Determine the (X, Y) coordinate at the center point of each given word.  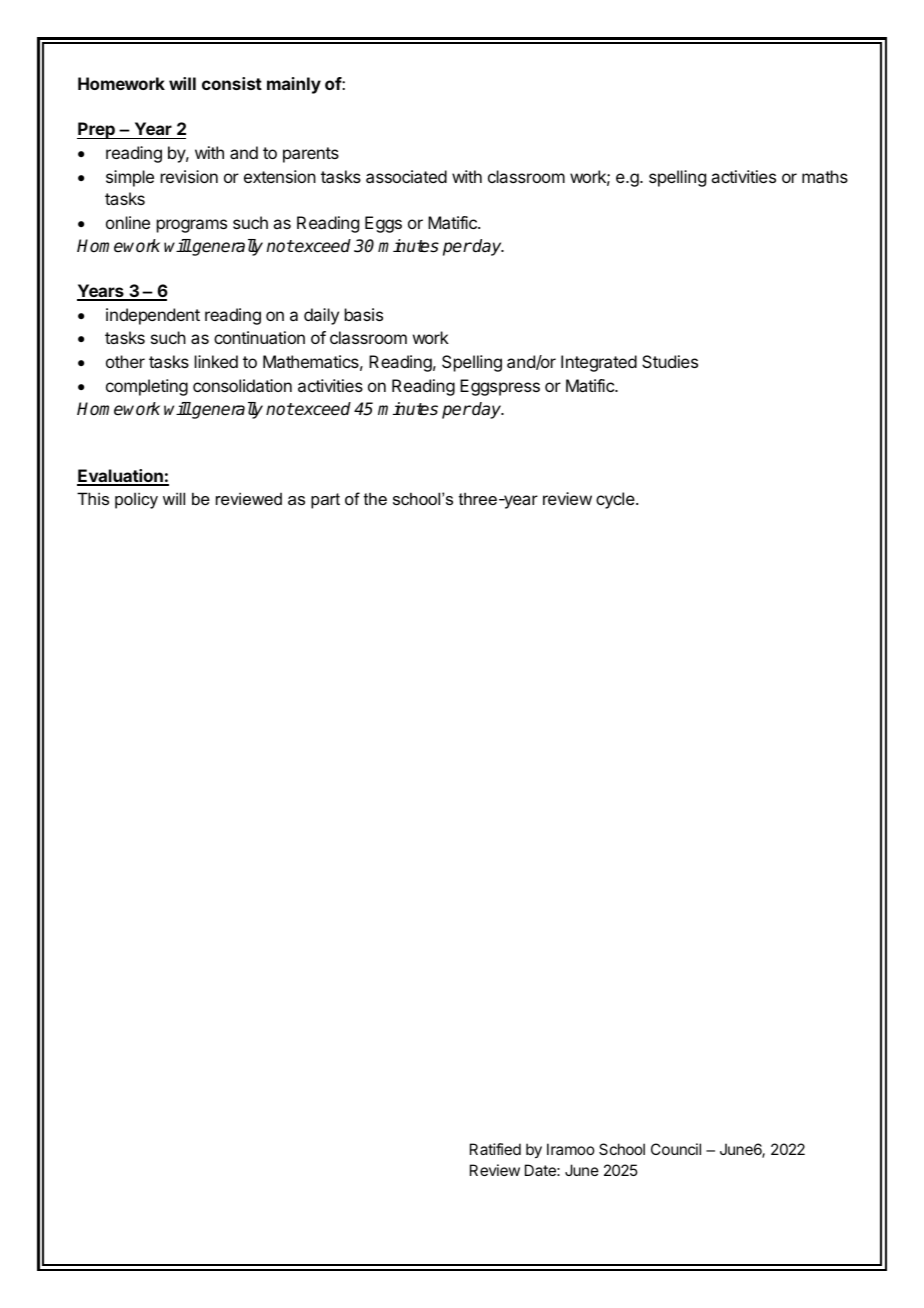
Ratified (495, 1149)
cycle (616, 500)
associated (406, 176)
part (325, 501)
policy (136, 500)
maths (825, 176)
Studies (670, 361)
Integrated (599, 363)
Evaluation (121, 477)
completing (147, 387)
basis (364, 314)
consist (232, 83)
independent (153, 316)
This (93, 498)
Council (676, 1149)
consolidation (242, 385)
